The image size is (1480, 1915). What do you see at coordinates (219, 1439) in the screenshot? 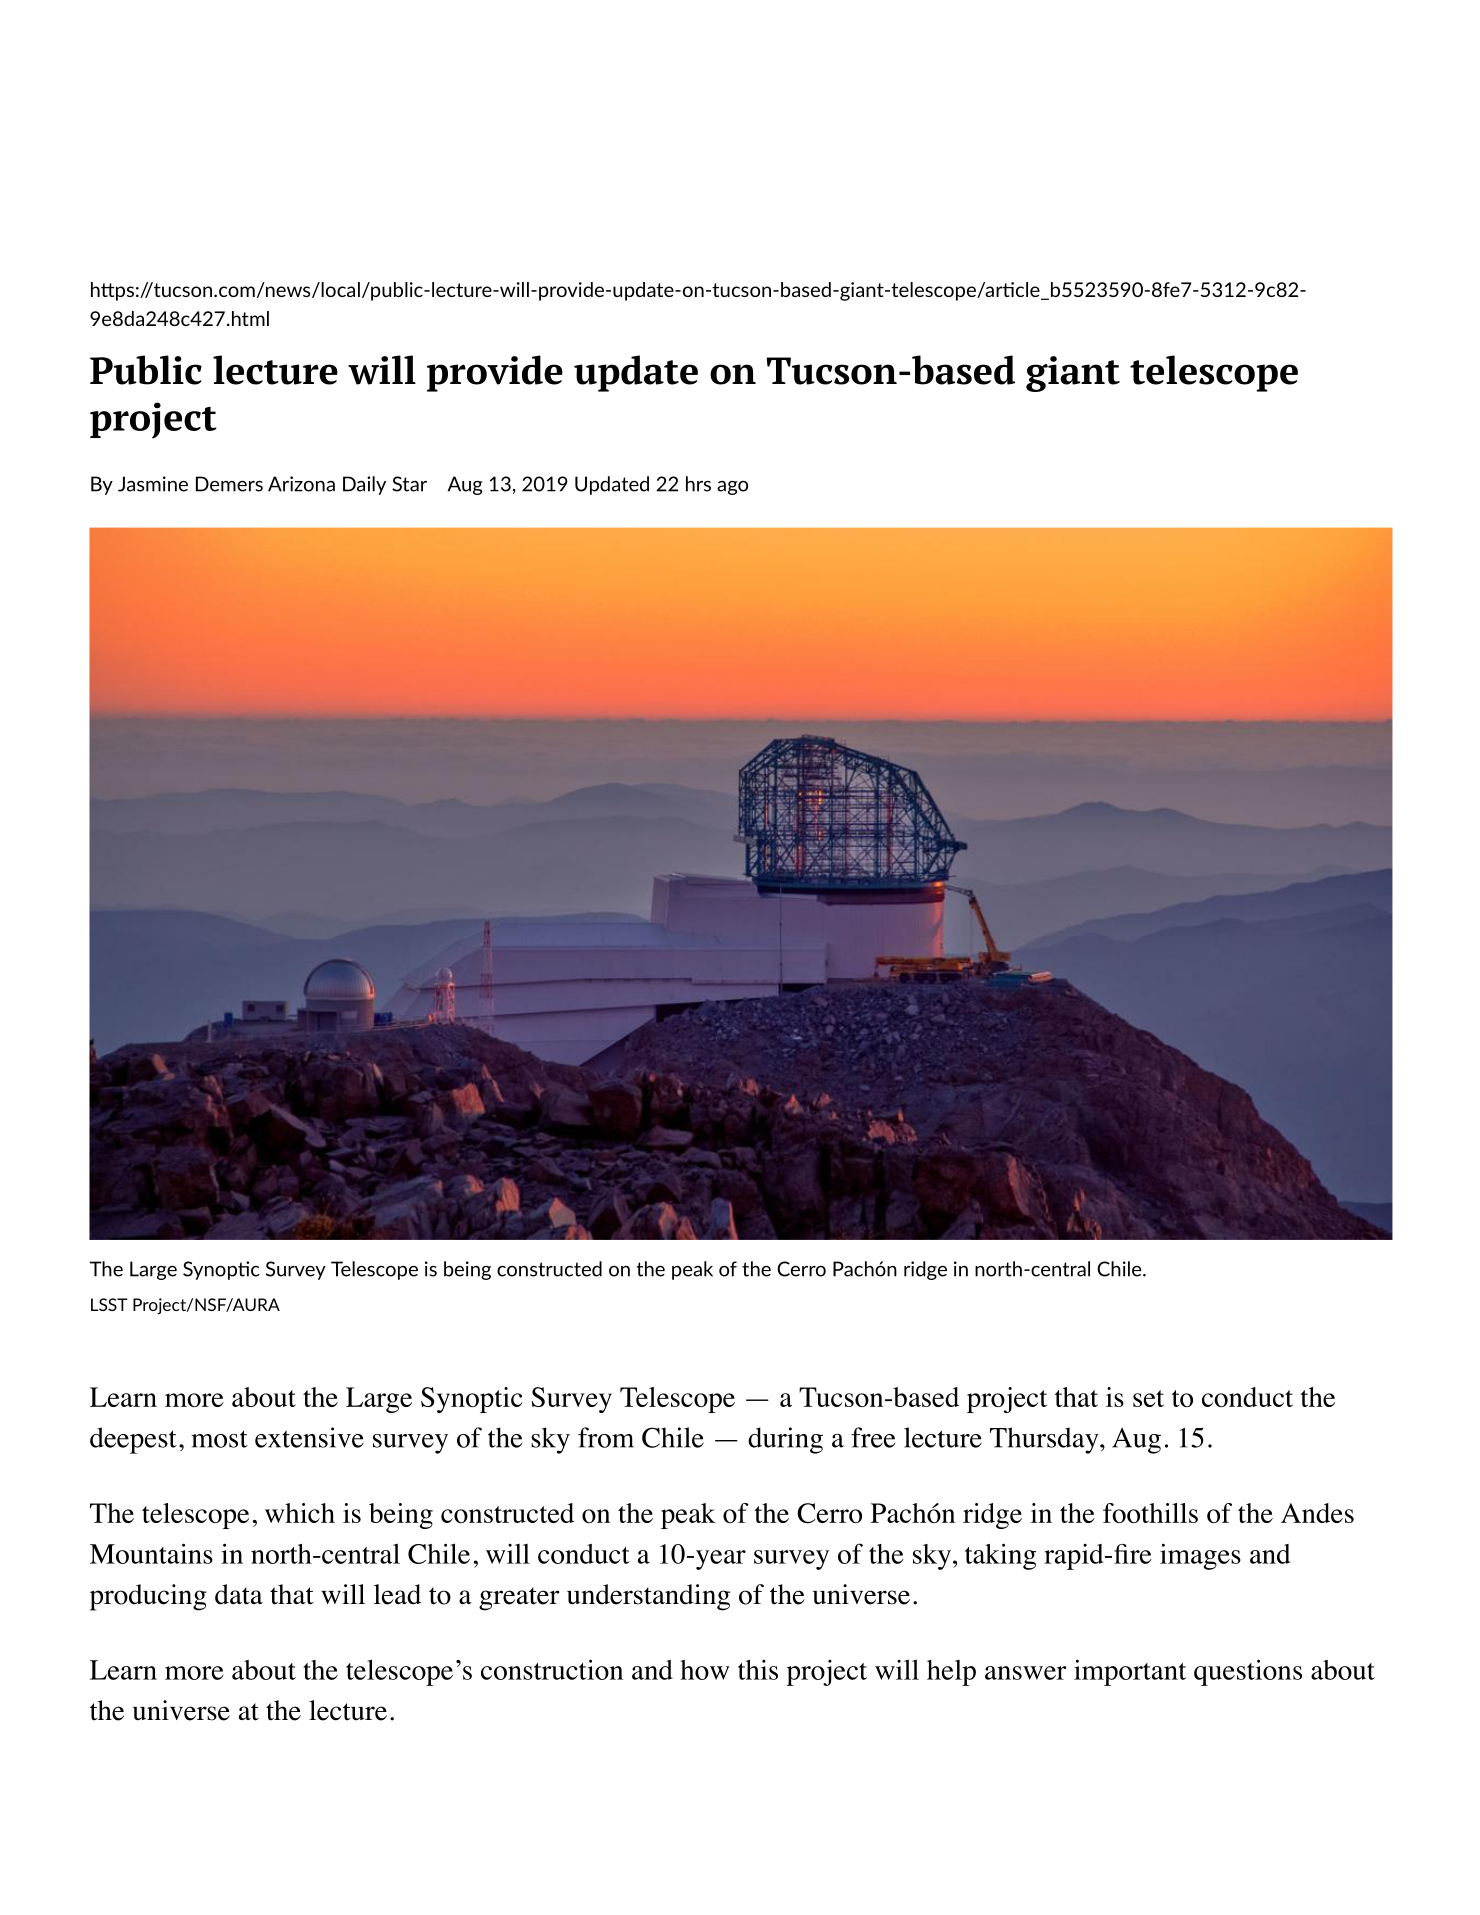
I see `most` at bounding box center [219, 1439].
